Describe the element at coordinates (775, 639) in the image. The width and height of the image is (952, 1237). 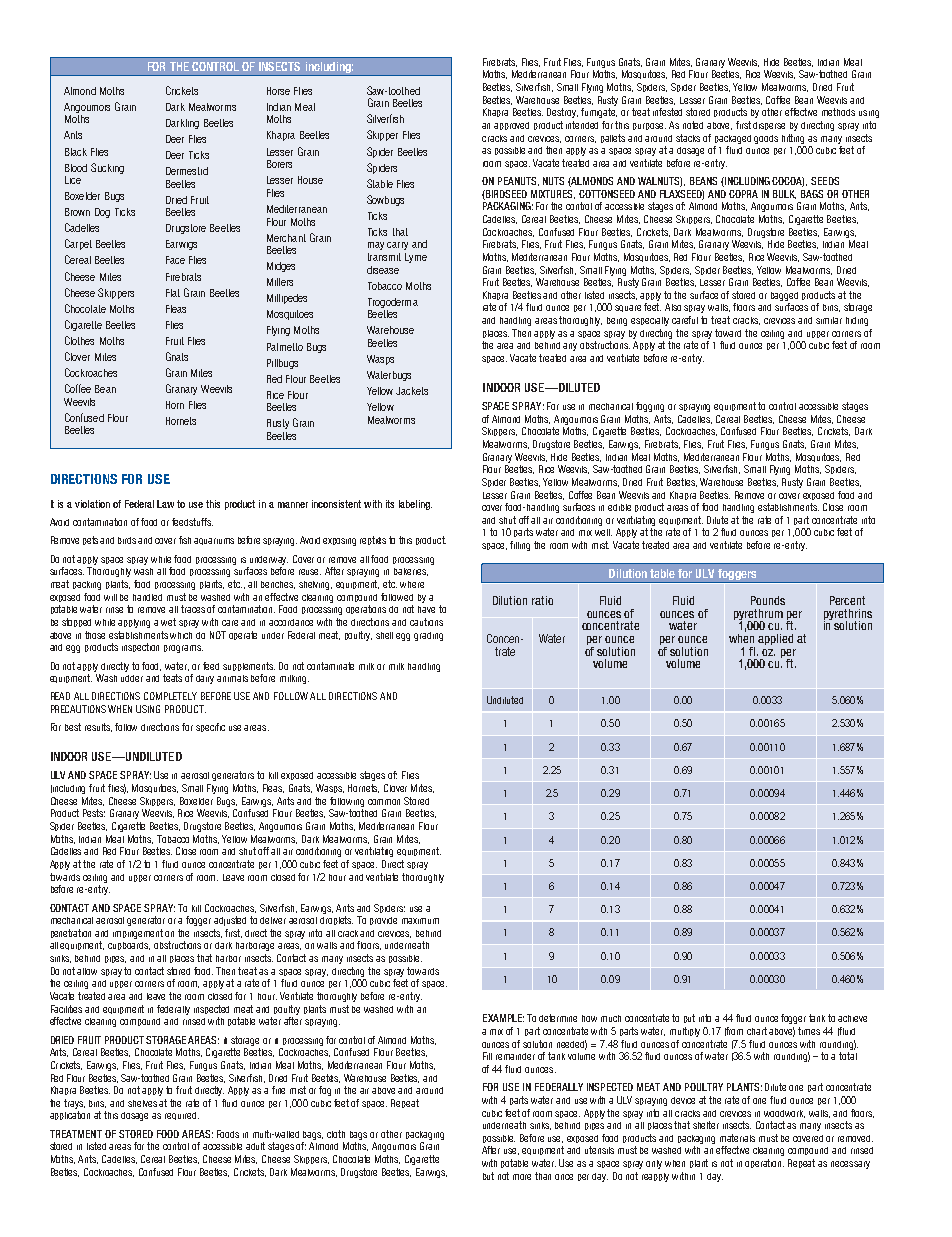
I see `applied` at that location.
